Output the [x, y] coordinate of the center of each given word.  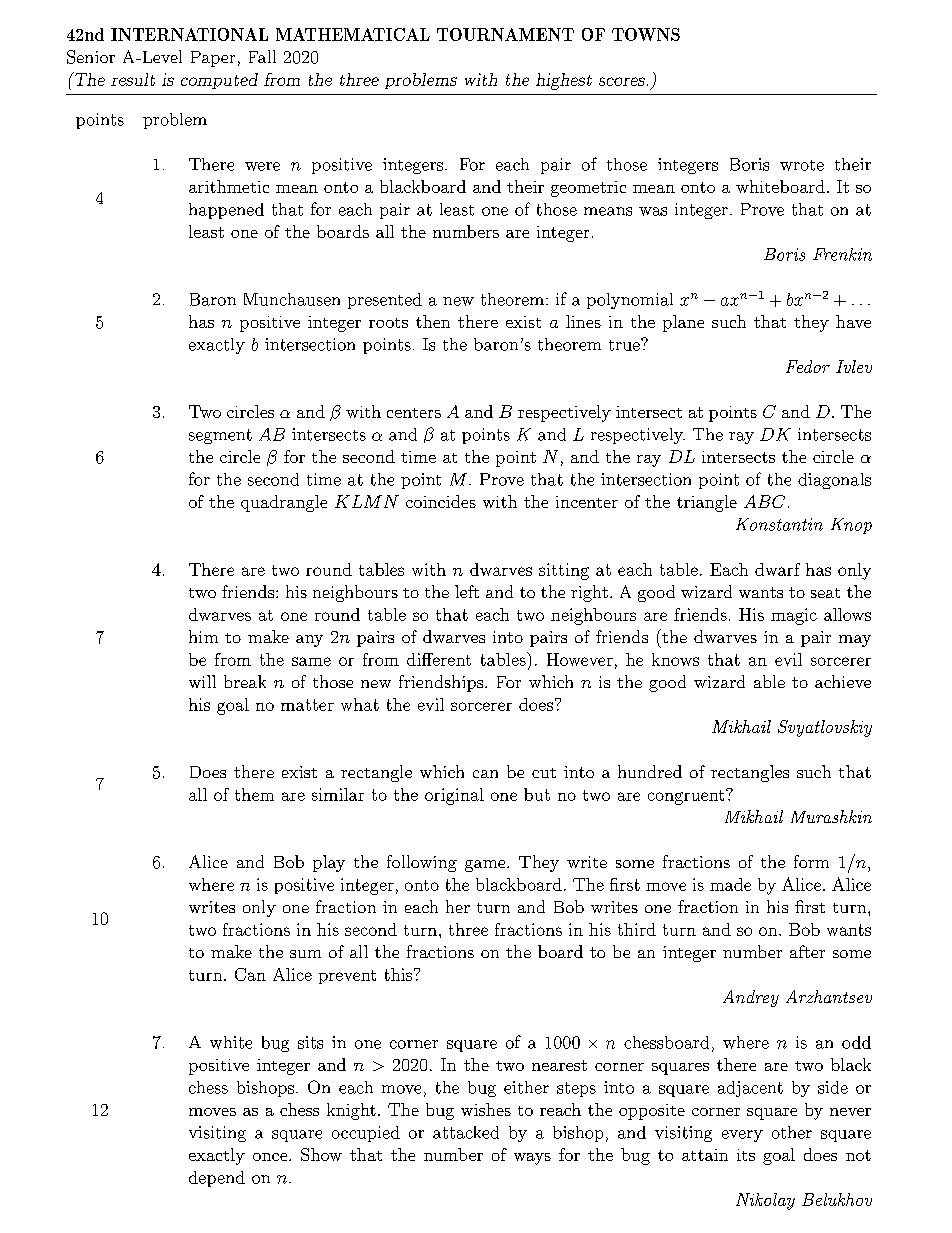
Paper [213, 59]
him [203, 636]
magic [794, 616]
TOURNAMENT [505, 34]
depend [217, 1179]
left [467, 591]
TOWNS [646, 34]
